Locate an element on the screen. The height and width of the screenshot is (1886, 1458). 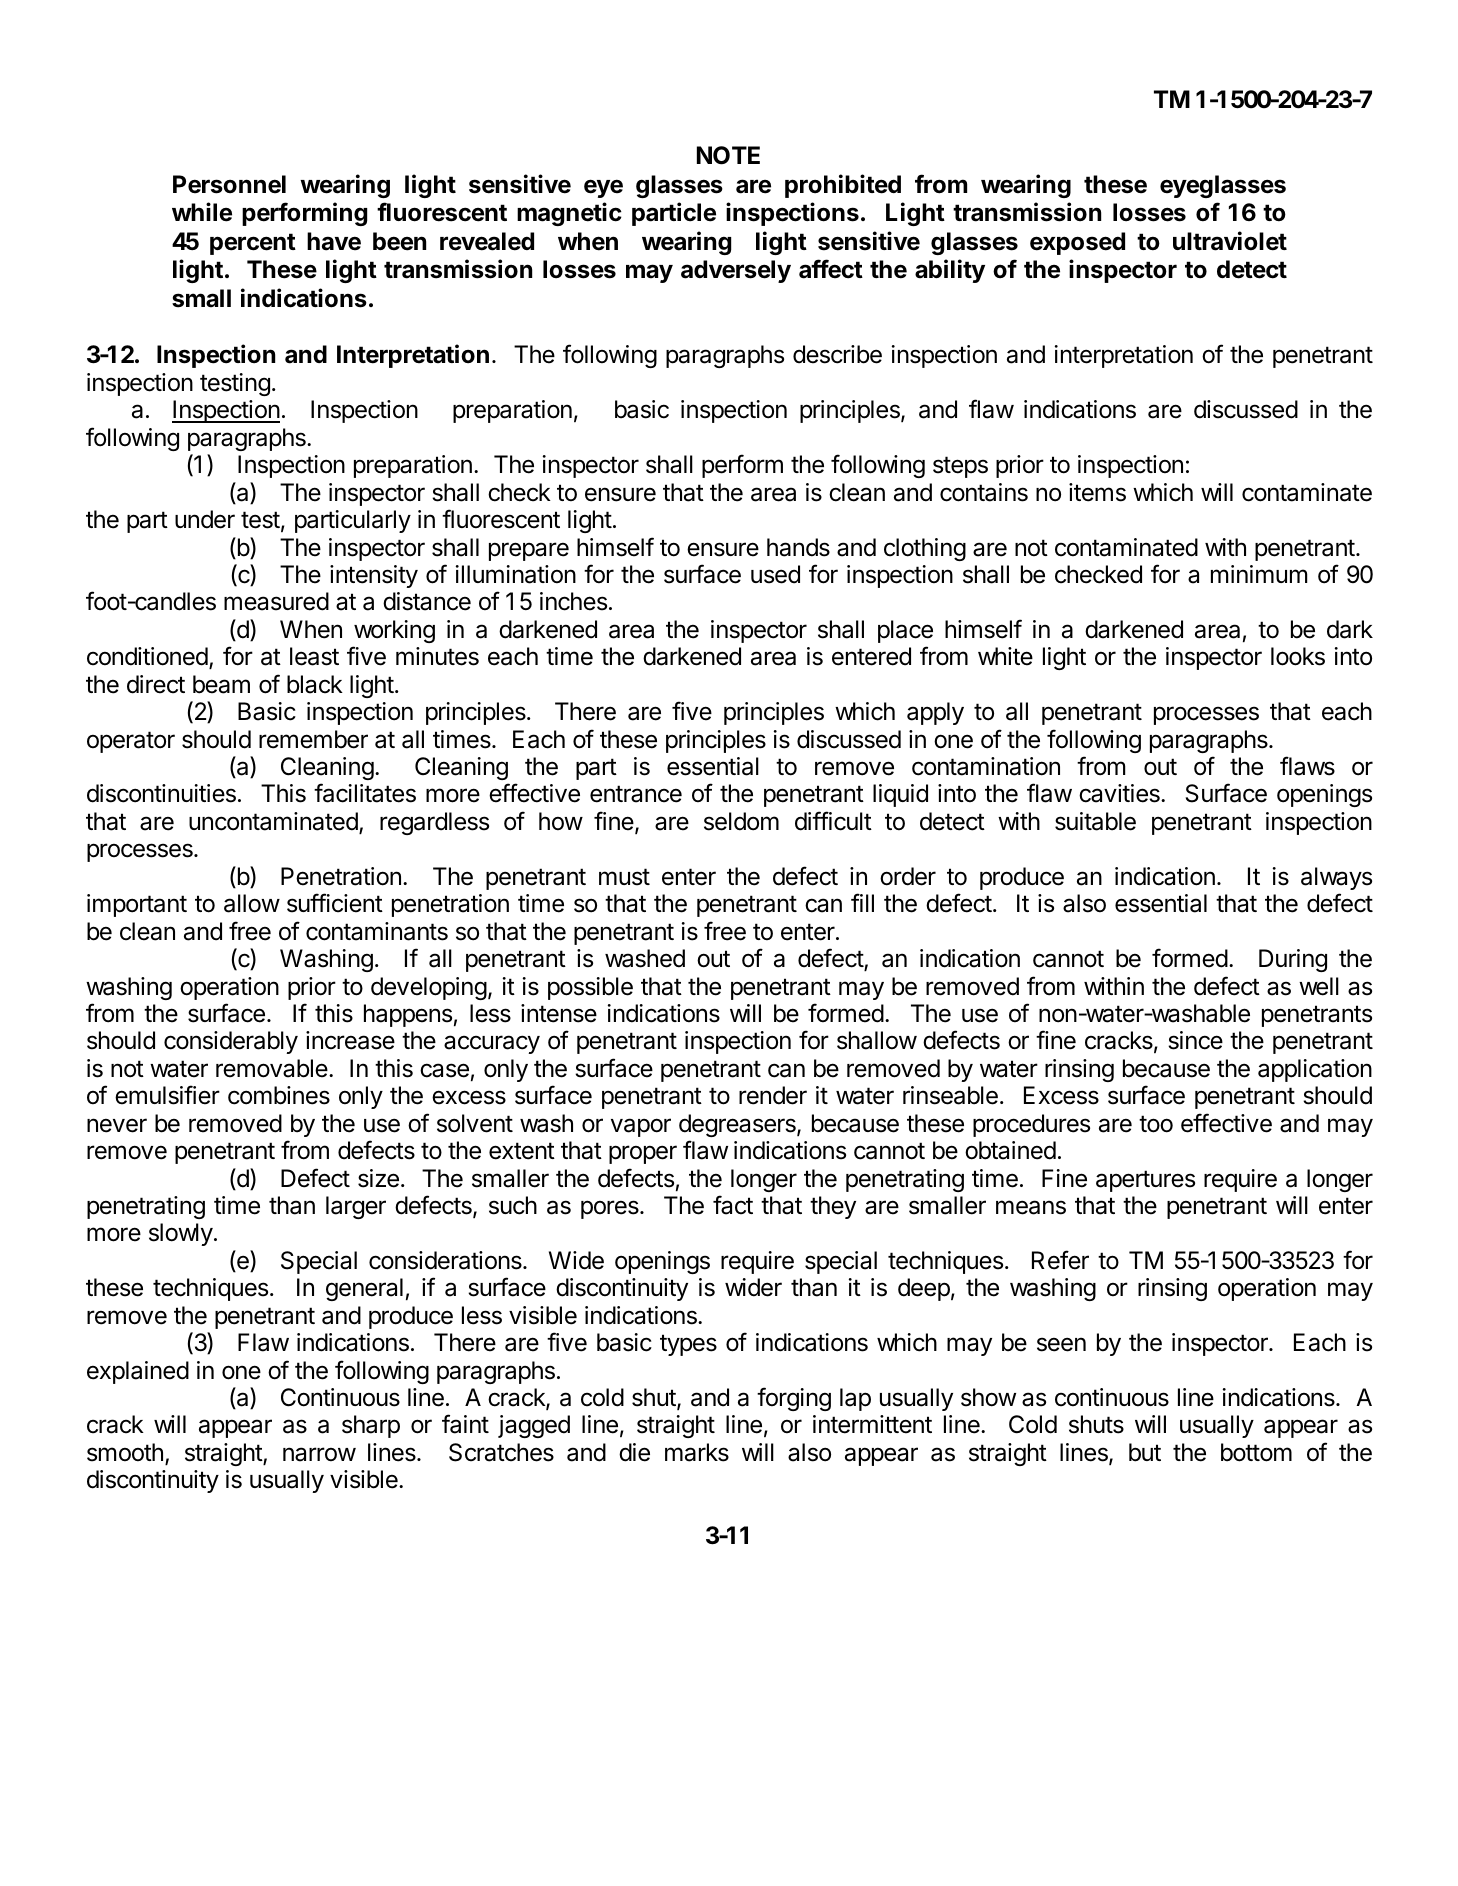
ultraviolet is located at coordinates (1230, 241).
